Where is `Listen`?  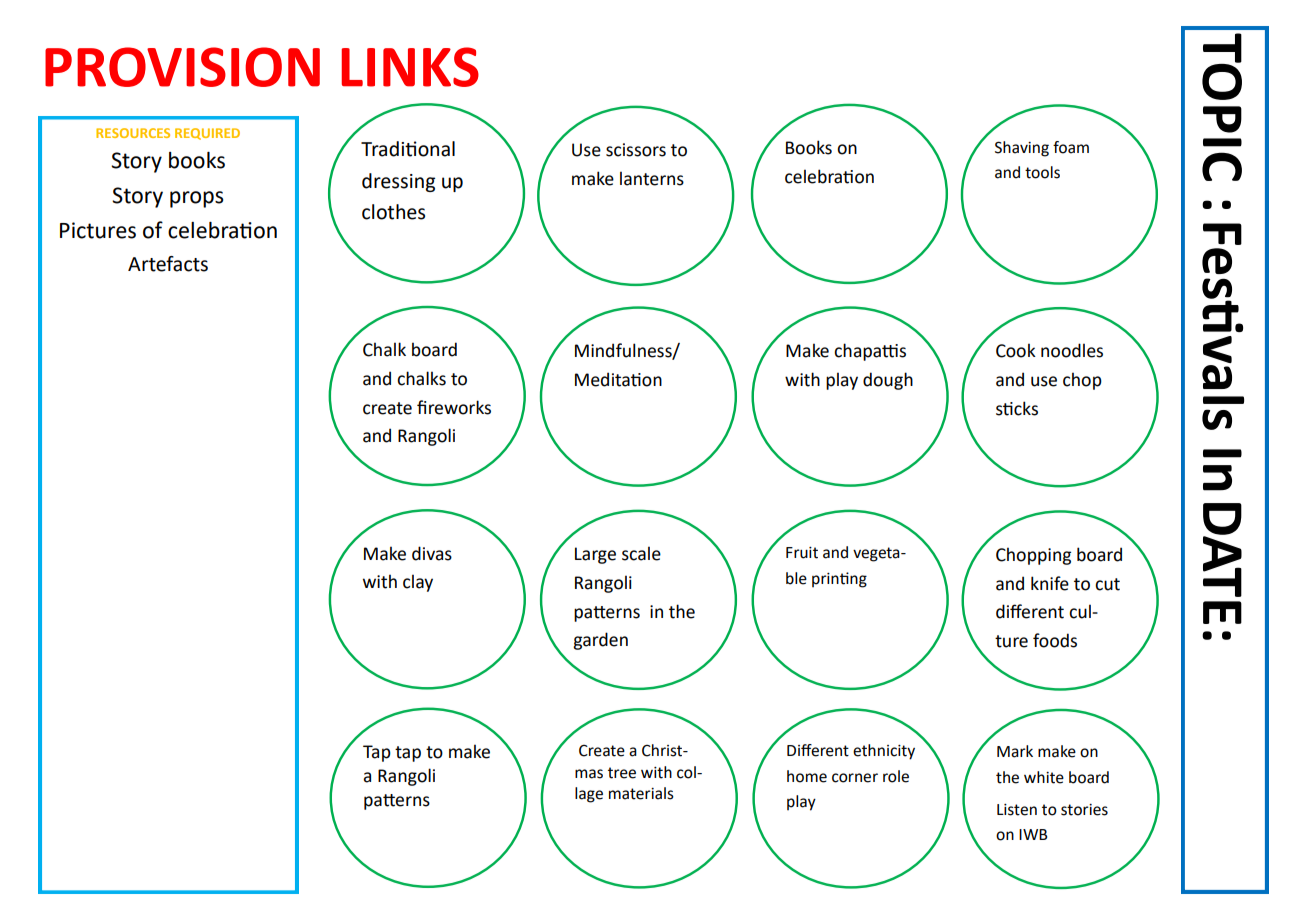
Listen is located at coordinates (1017, 810).
